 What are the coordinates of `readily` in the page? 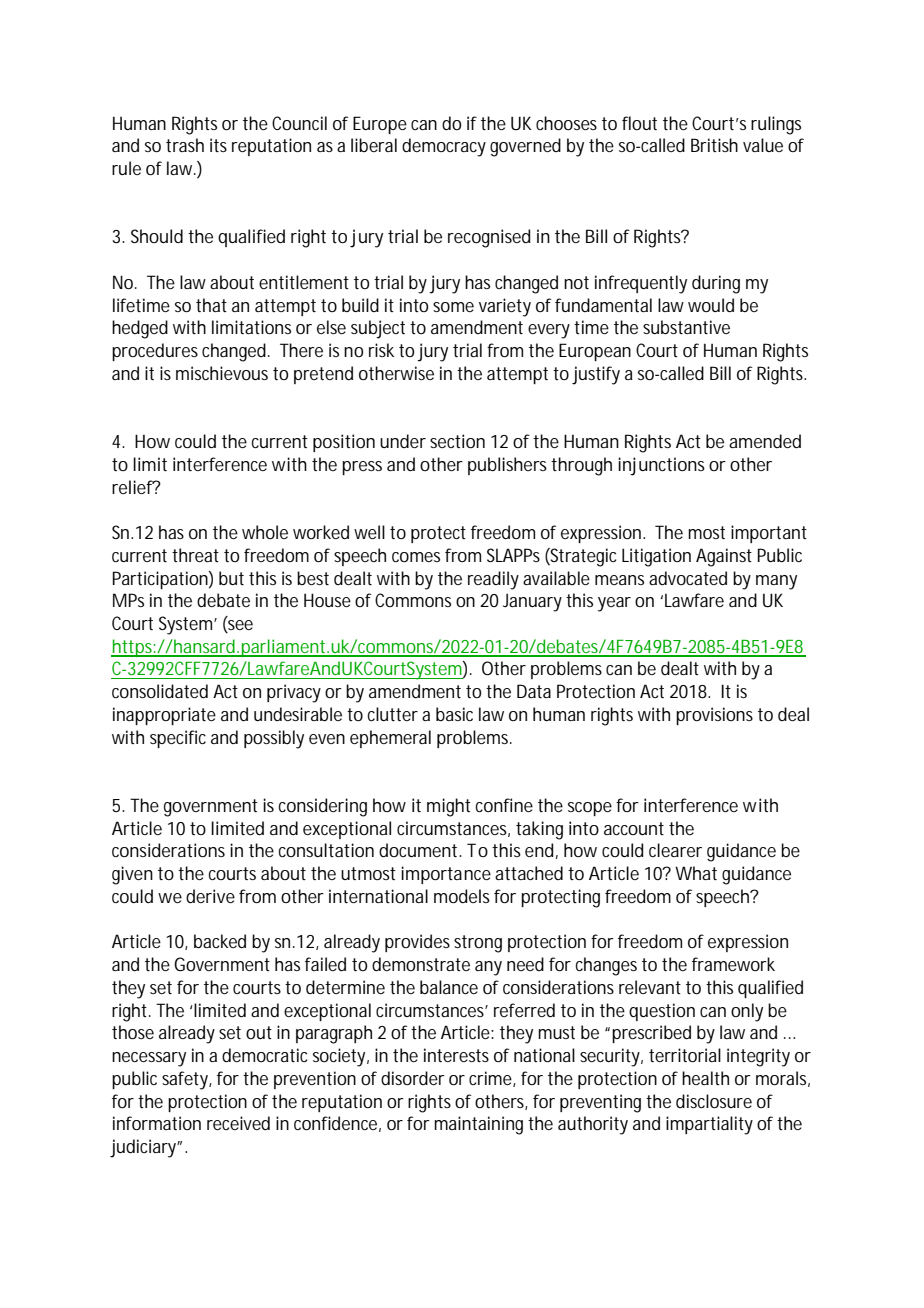 It's located at (493, 580).
